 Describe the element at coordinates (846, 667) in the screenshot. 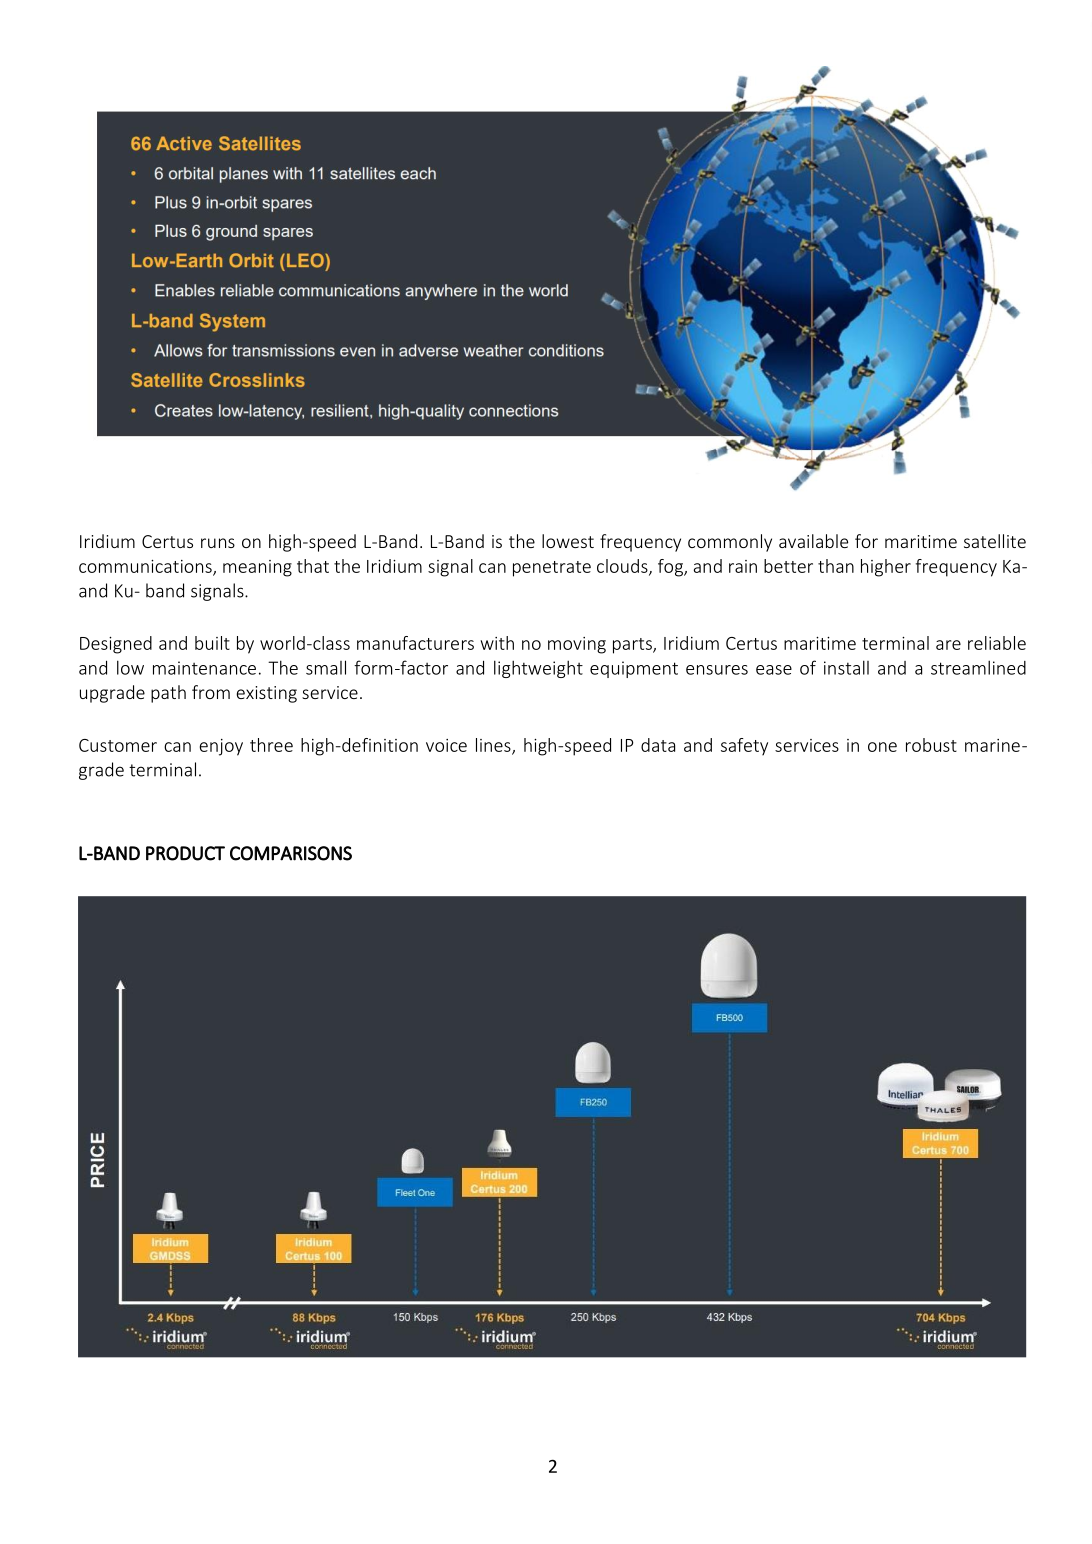

I see `install` at that location.
